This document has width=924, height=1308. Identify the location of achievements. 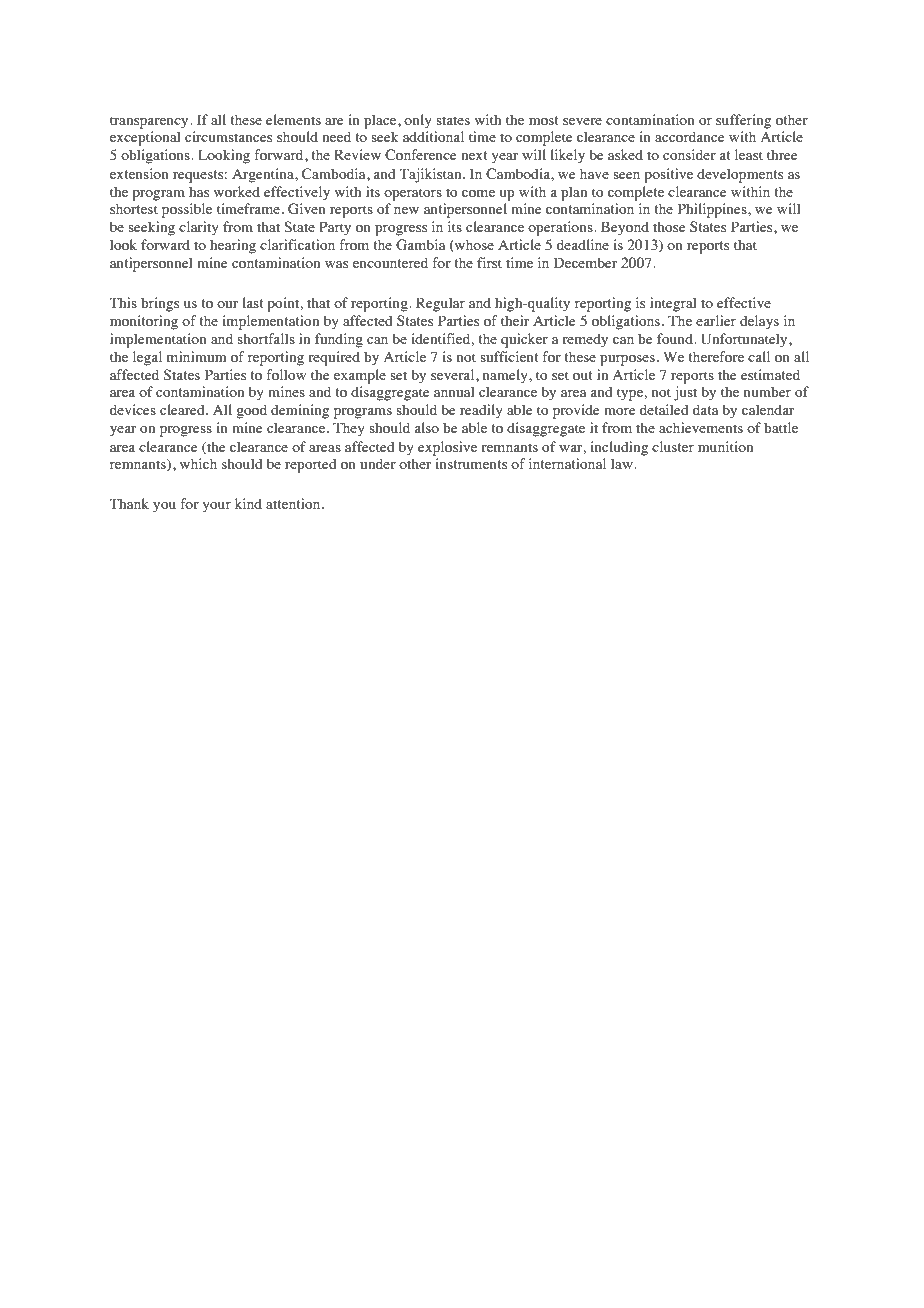
(701, 427).
